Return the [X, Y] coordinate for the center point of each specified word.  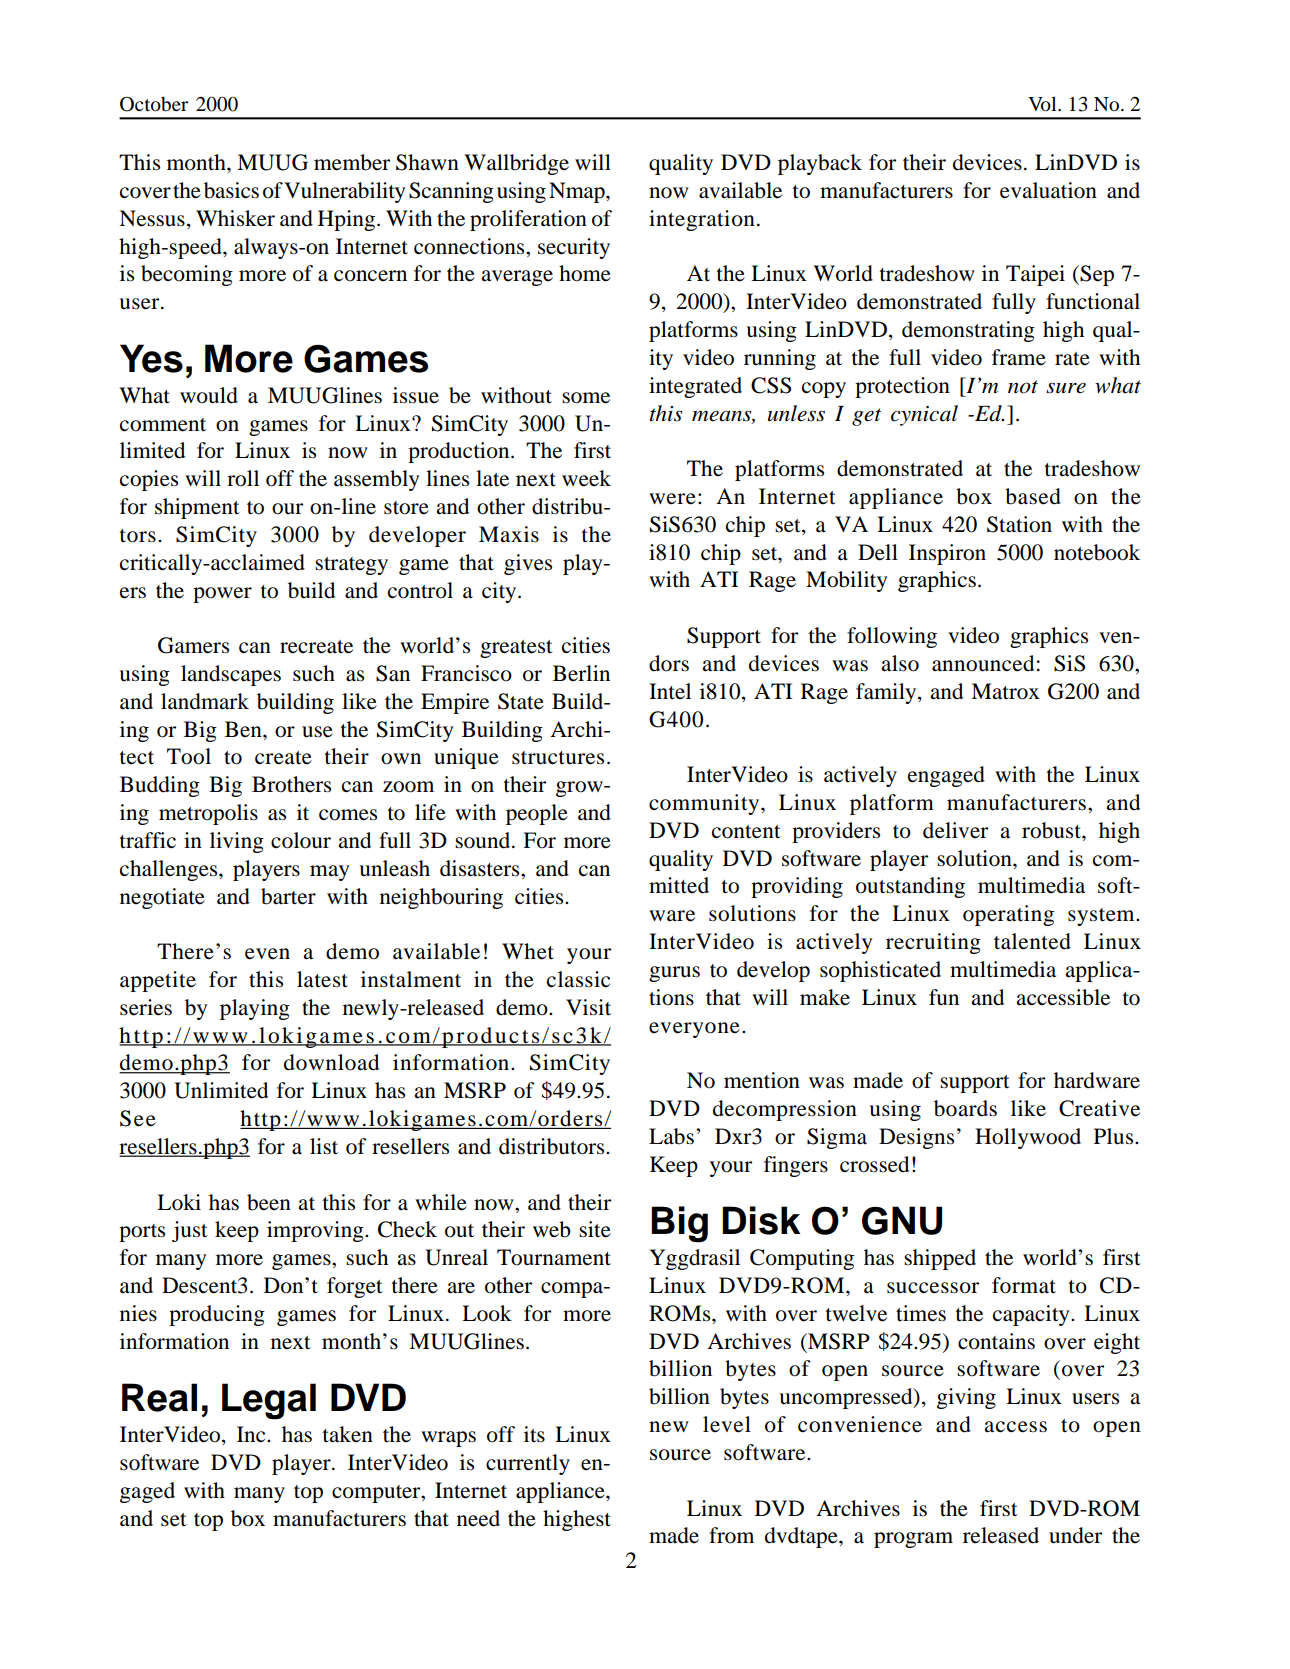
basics [231, 190]
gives [528, 564]
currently [528, 1464]
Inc [252, 1434]
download [331, 1062]
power [222, 595]
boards [965, 1108]
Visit [588, 1007]
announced [983, 663]
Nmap [578, 192]
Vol [1043, 104]
